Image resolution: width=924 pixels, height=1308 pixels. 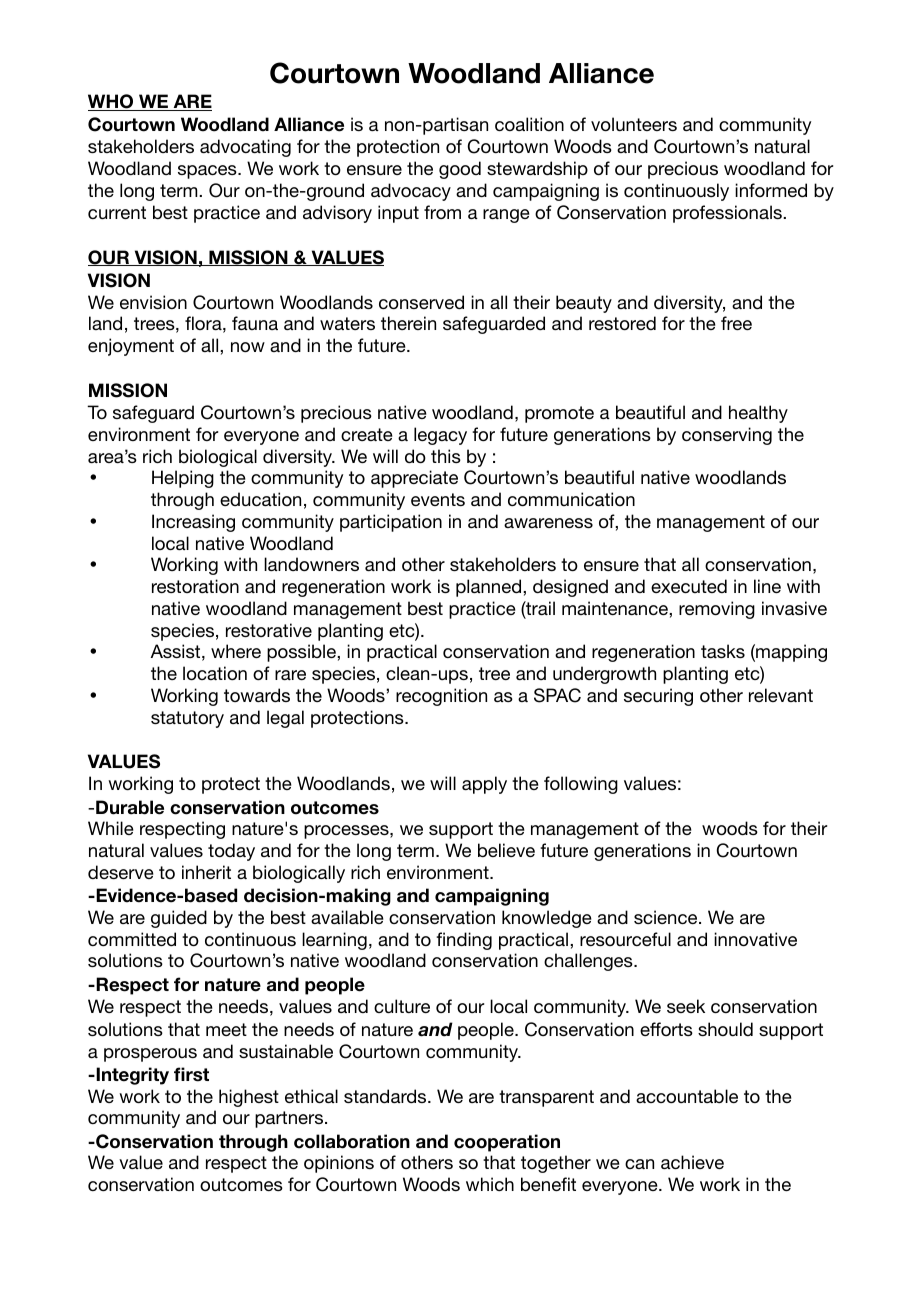 I want to click on advocating, so click(x=245, y=148).
